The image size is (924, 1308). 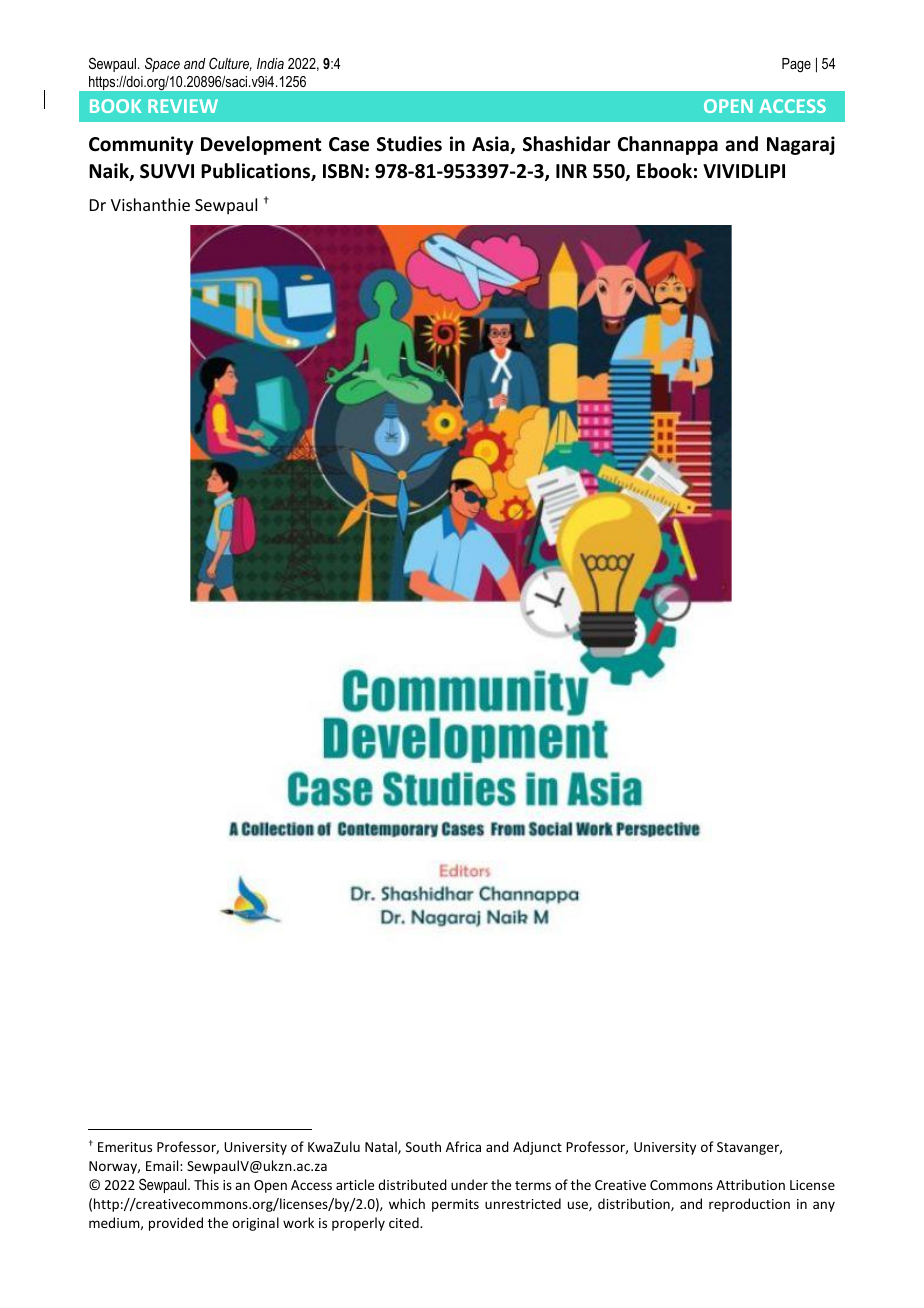 I want to click on Naik, so click(x=110, y=172).
